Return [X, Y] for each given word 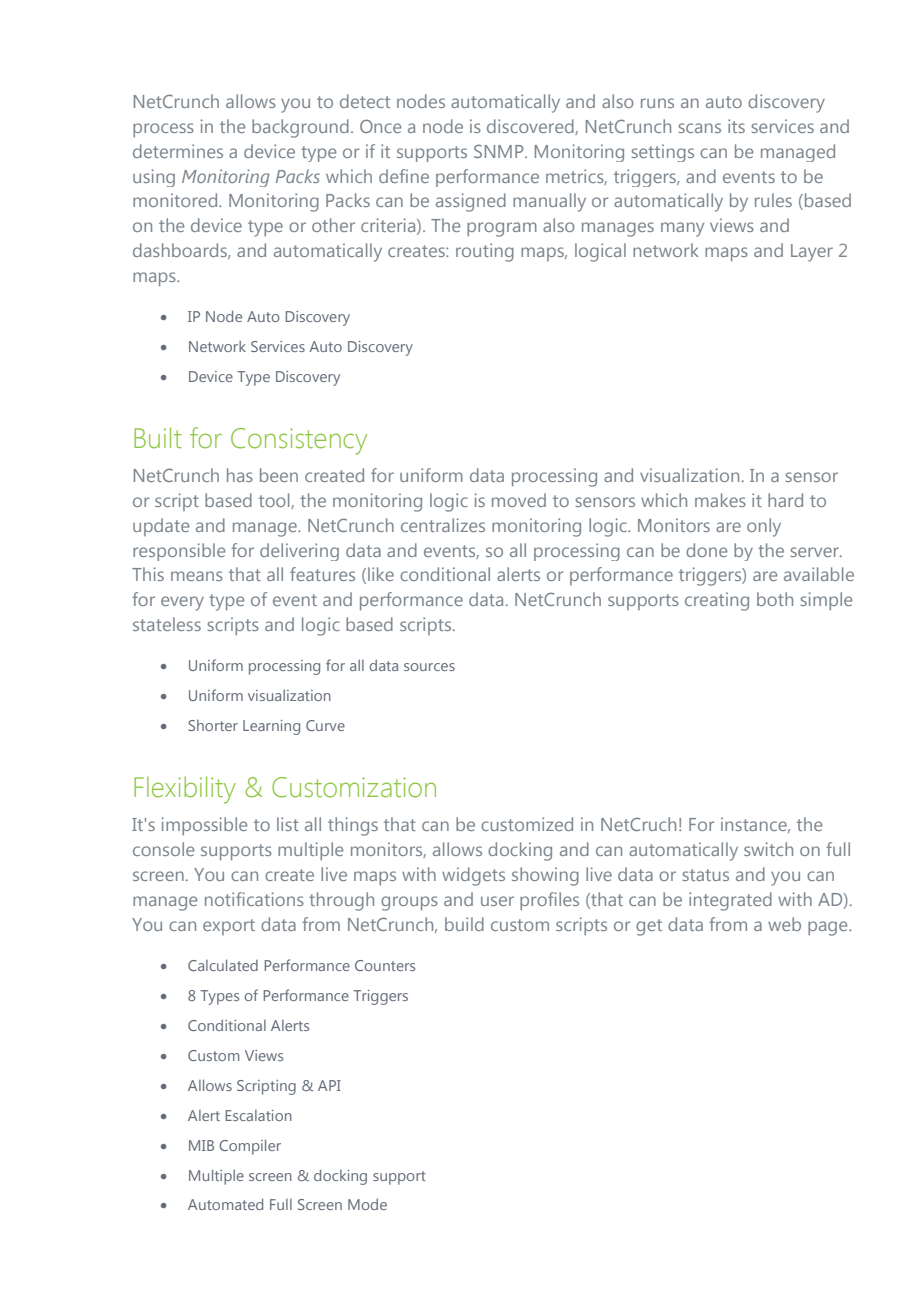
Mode [367, 1204]
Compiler [250, 1147]
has [240, 475]
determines [178, 151]
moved [519, 500]
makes [720, 500]
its [736, 126]
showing [545, 876]
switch [768, 849]
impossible [204, 826]
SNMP [500, 151]
